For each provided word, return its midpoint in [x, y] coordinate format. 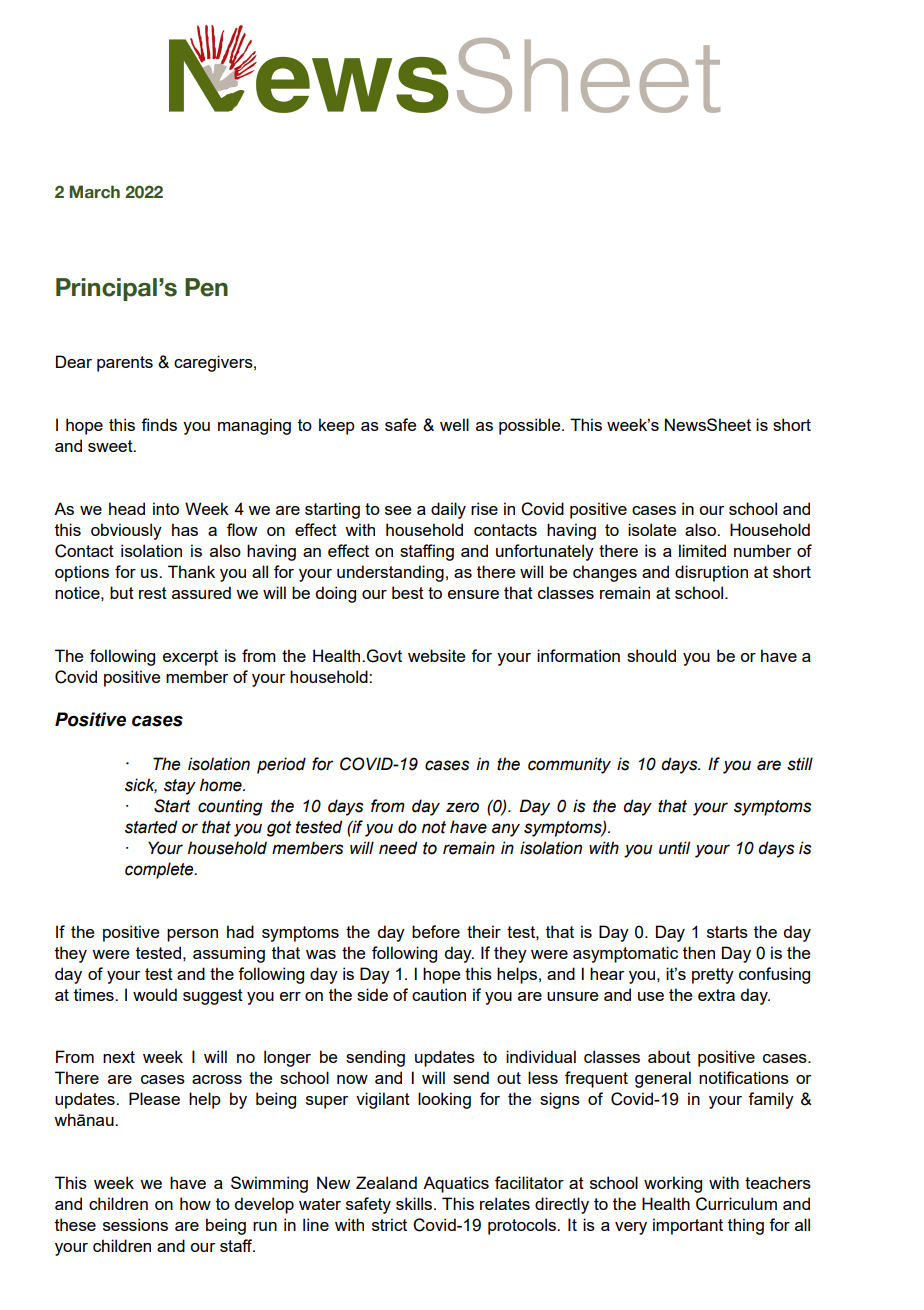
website [436, 655]
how [195, 1203]
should [651, 655]
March [94, 192]
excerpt [190, 658]
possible [531, 426]
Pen [206, 287]
